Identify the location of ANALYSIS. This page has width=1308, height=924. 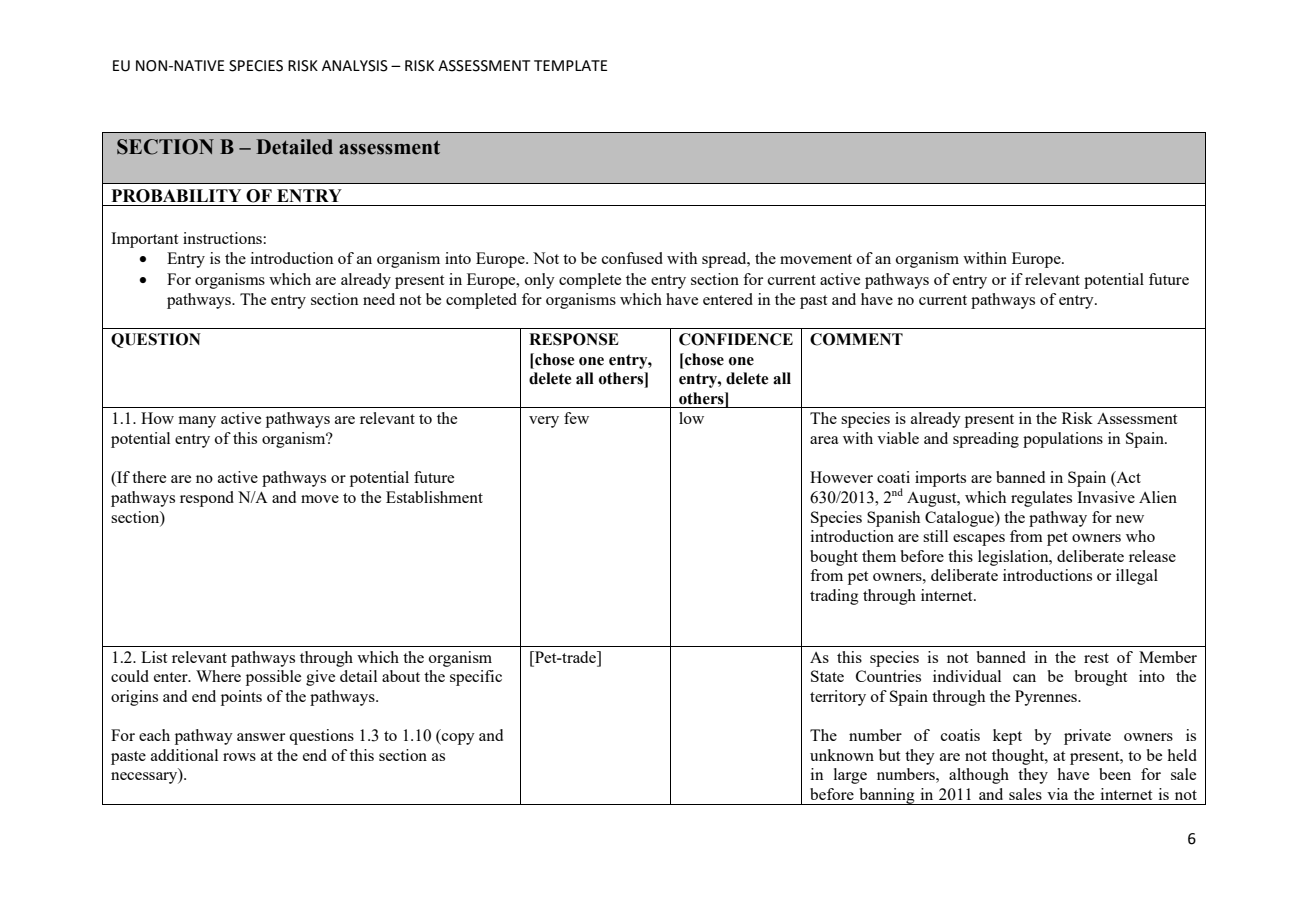
(355, 66).
